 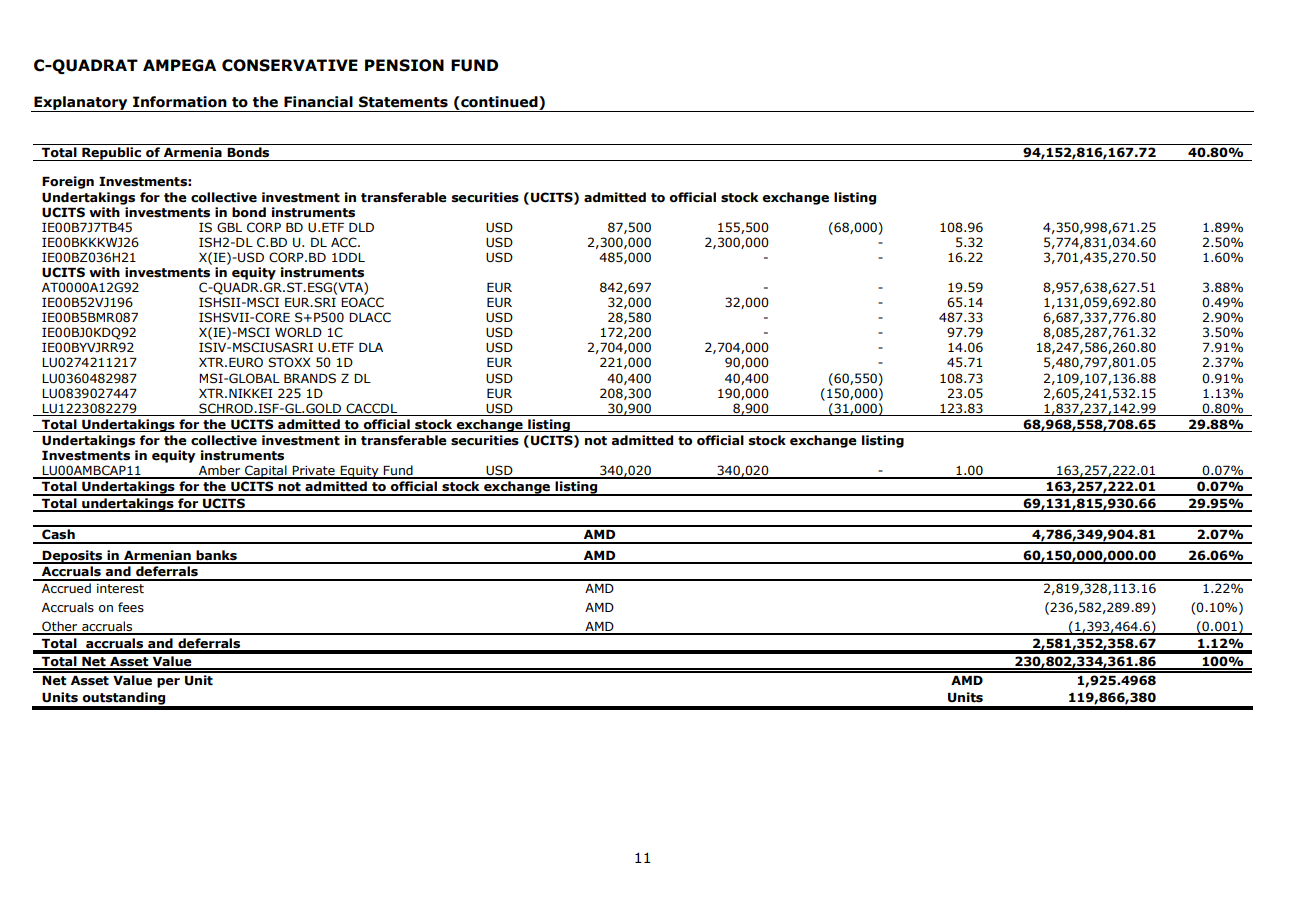 I want to click on DLD, so click(x=361, y=227).
